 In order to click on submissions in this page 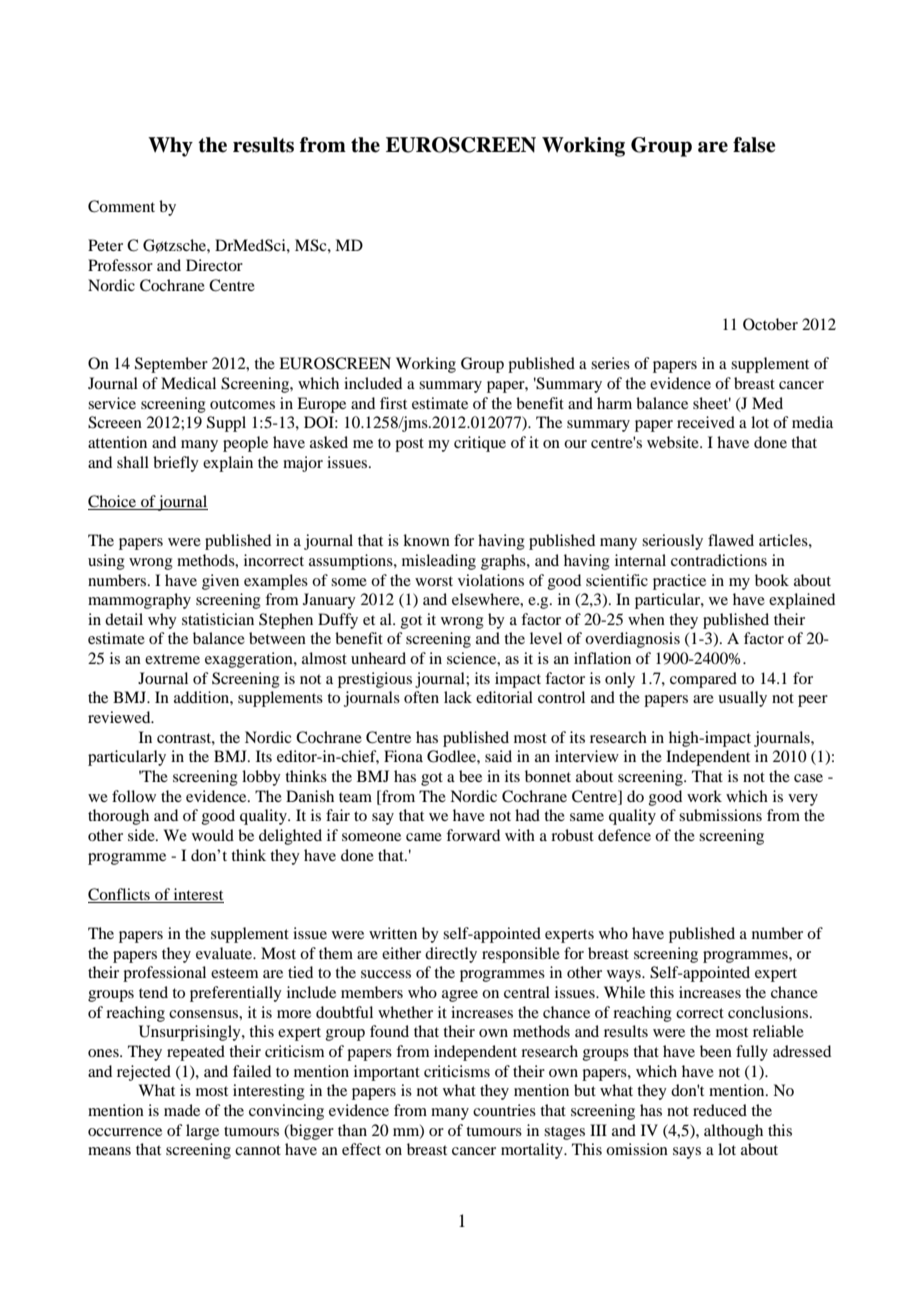, I will do `click(720, 815)`.
